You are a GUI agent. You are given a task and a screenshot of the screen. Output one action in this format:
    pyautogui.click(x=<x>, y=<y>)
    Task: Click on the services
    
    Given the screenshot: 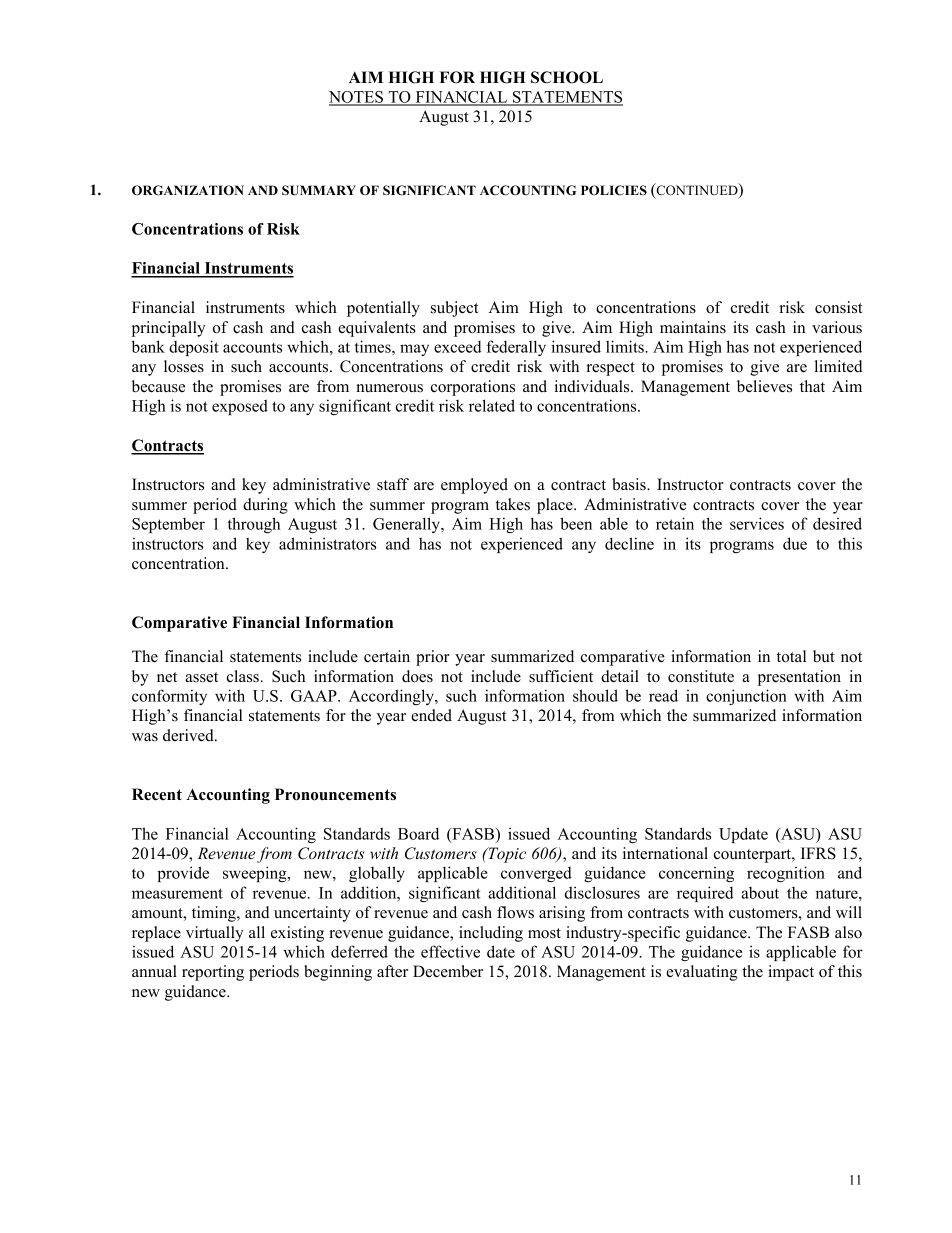 What is the action you would take?
    pyautogui.click(x=757, y=523)
